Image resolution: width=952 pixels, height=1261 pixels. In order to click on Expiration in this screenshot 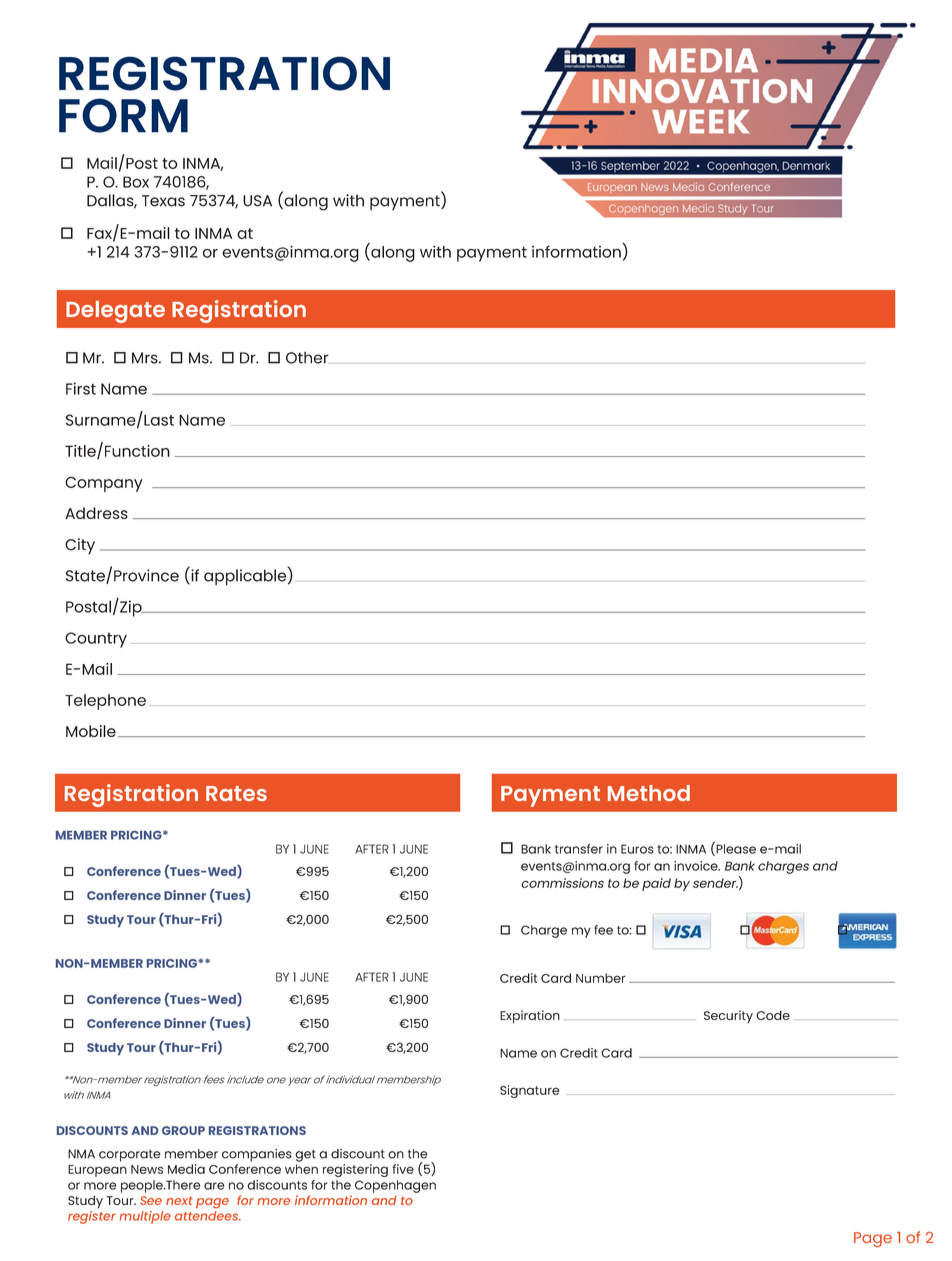, I will do `click(530, 1017)`.
